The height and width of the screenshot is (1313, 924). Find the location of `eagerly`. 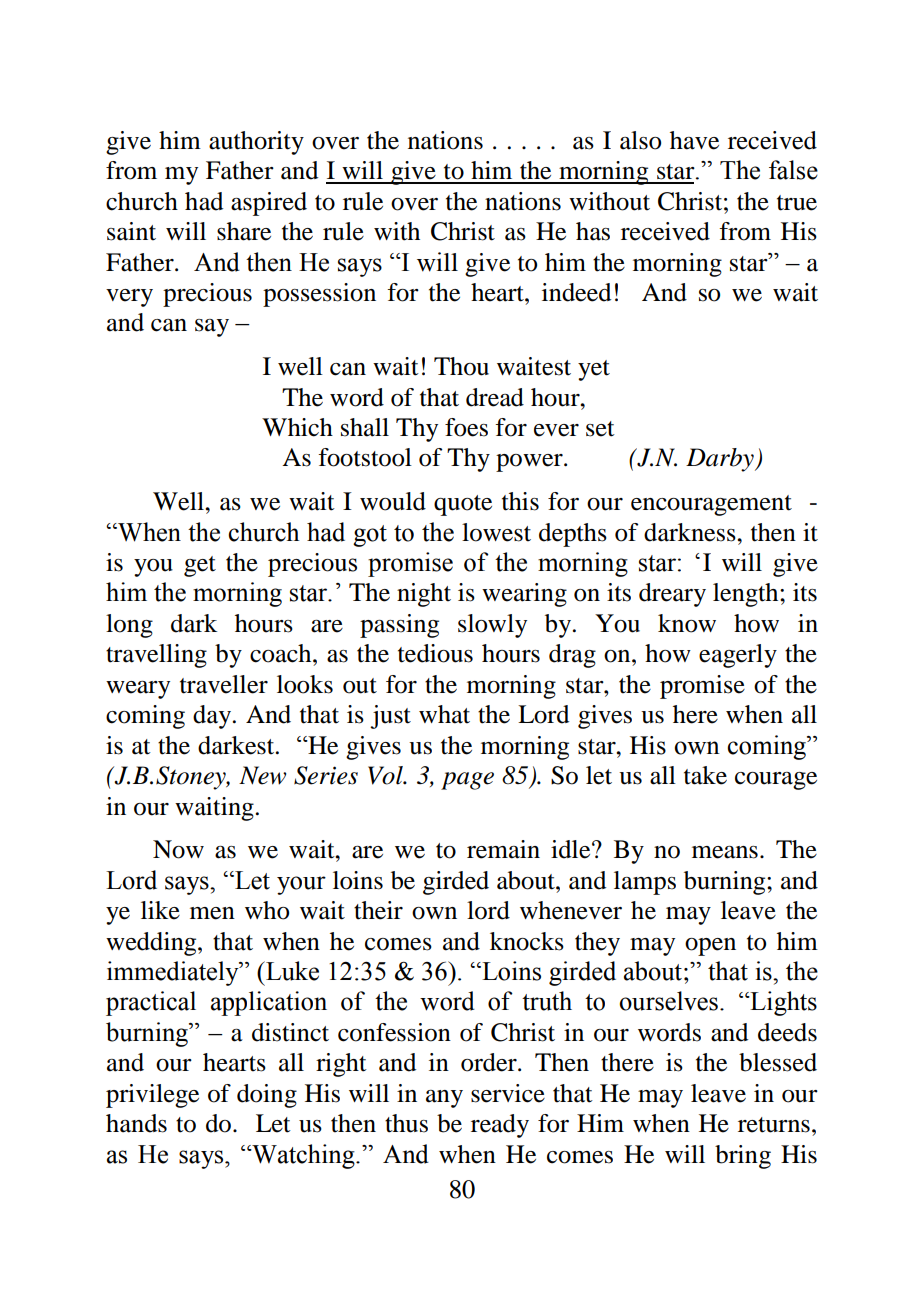

eagerly is located at coordinates (738, 656).
